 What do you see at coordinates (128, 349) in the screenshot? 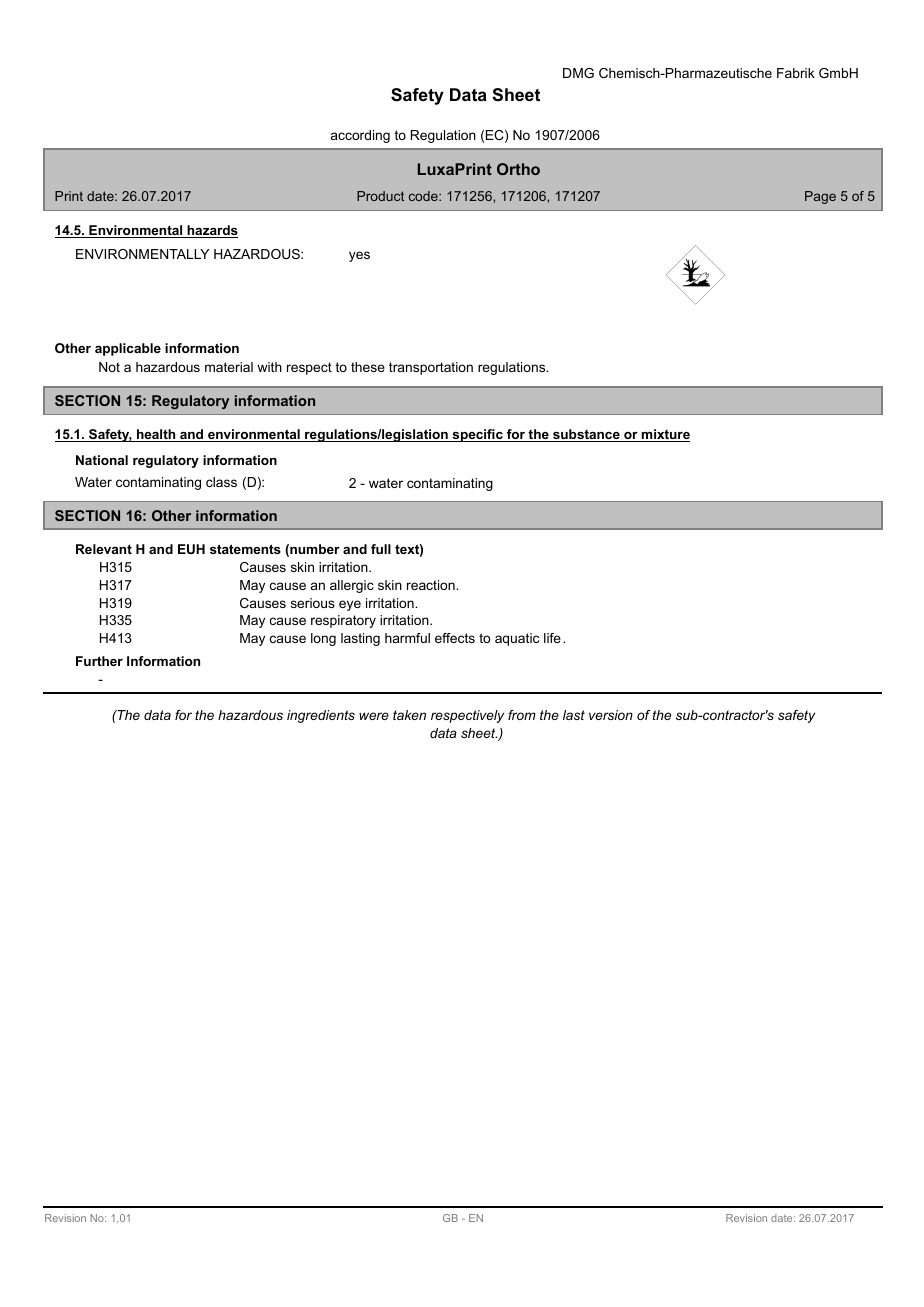
I see `applicable` at bounding box center [128, 349].
